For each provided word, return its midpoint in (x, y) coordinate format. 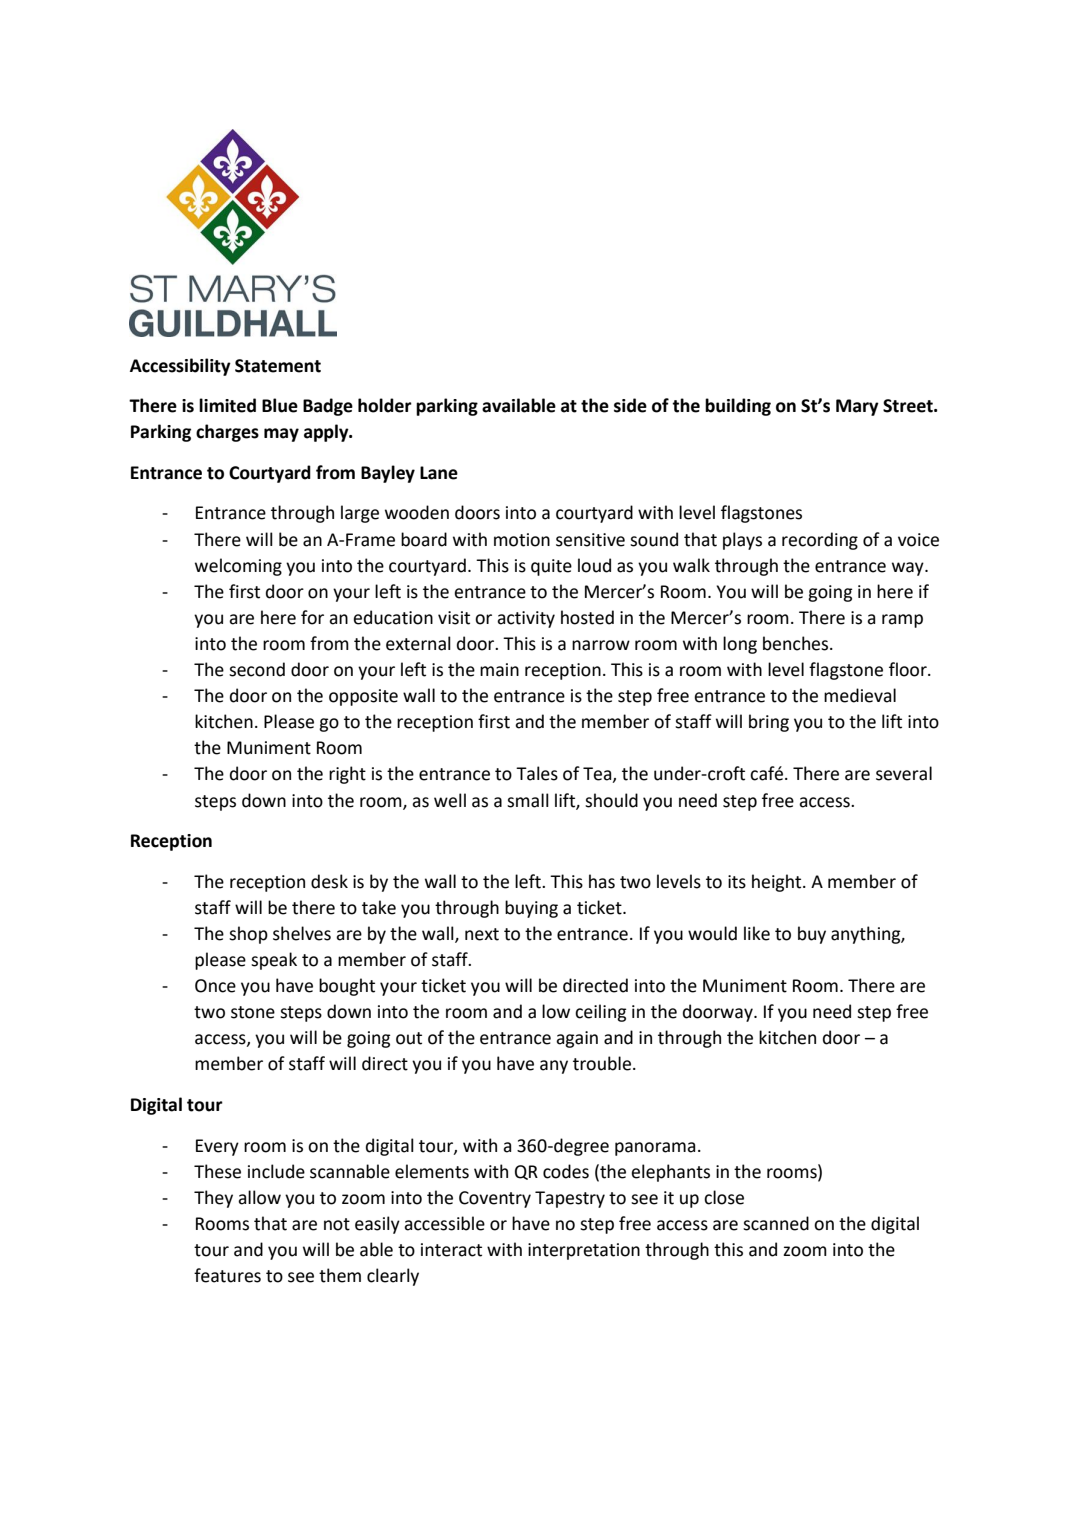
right (347, 775)
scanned (776, 1223)
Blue (280, 405)
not (337, 1224)
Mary (857, 407)
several (904, 773)
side (630, 405)
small (528, 800)
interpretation (584, 1251)
